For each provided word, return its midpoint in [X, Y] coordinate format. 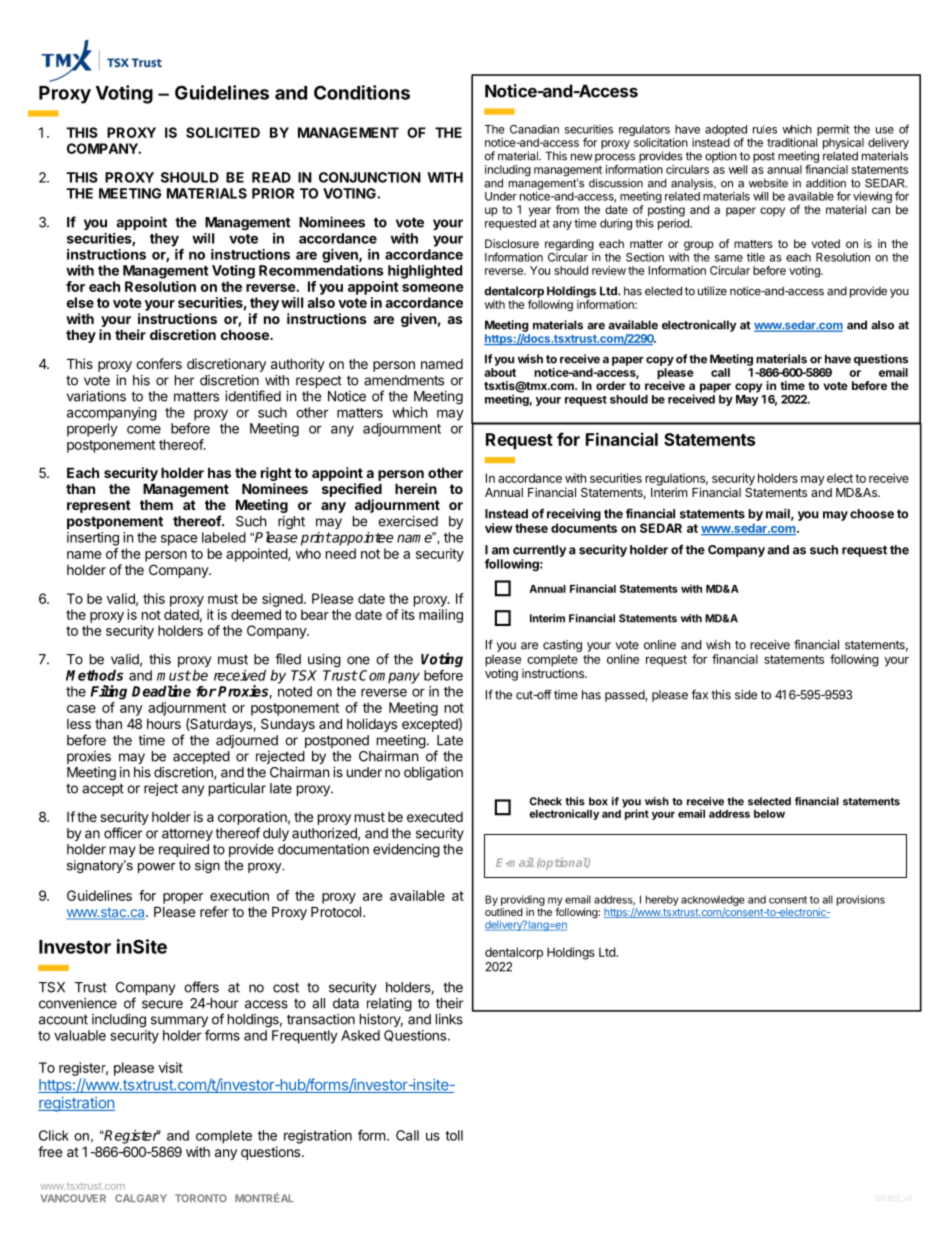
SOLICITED [223, 132]
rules [765, 129]
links [449, 1019]
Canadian [534, 129]
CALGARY [141, 1198]
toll [454, 1135]
